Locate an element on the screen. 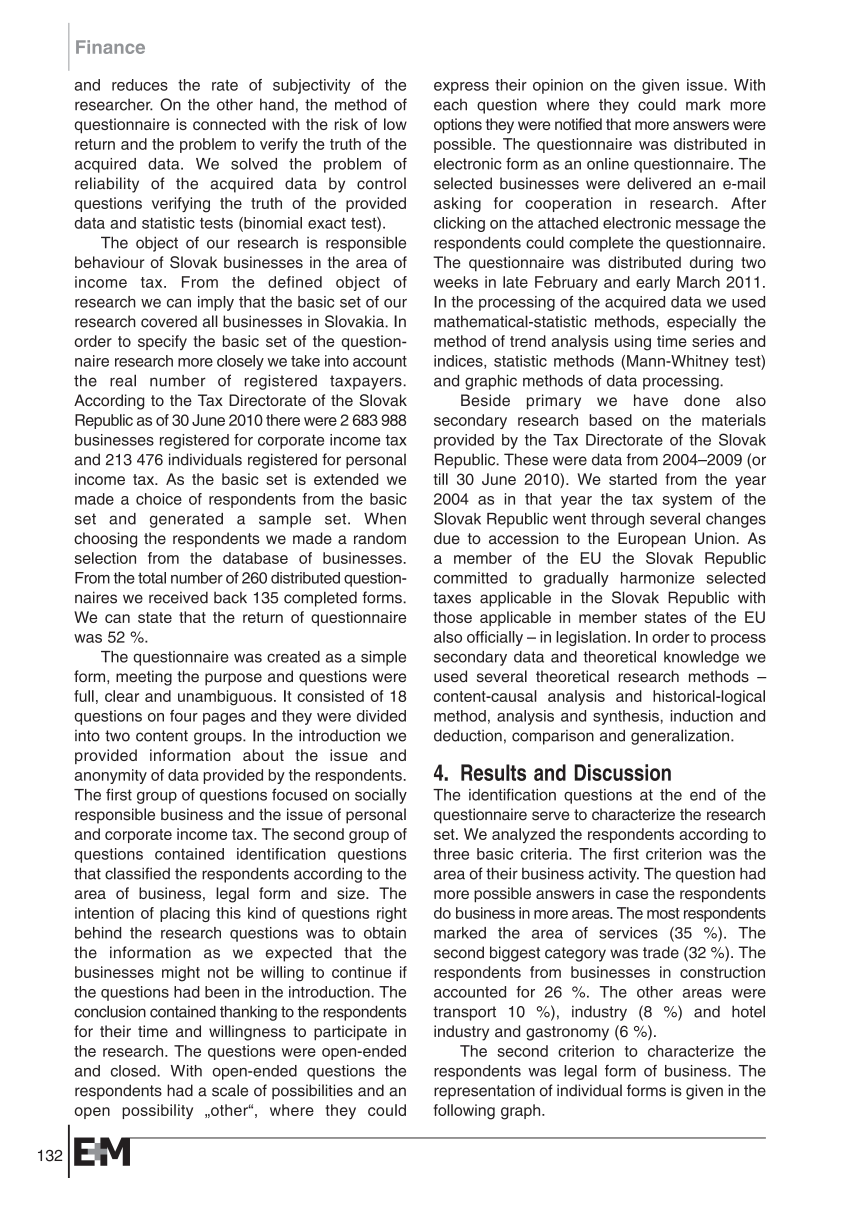 The width and height of the screenshot is (843, 1215). express is located at coordinates (461, 88).
